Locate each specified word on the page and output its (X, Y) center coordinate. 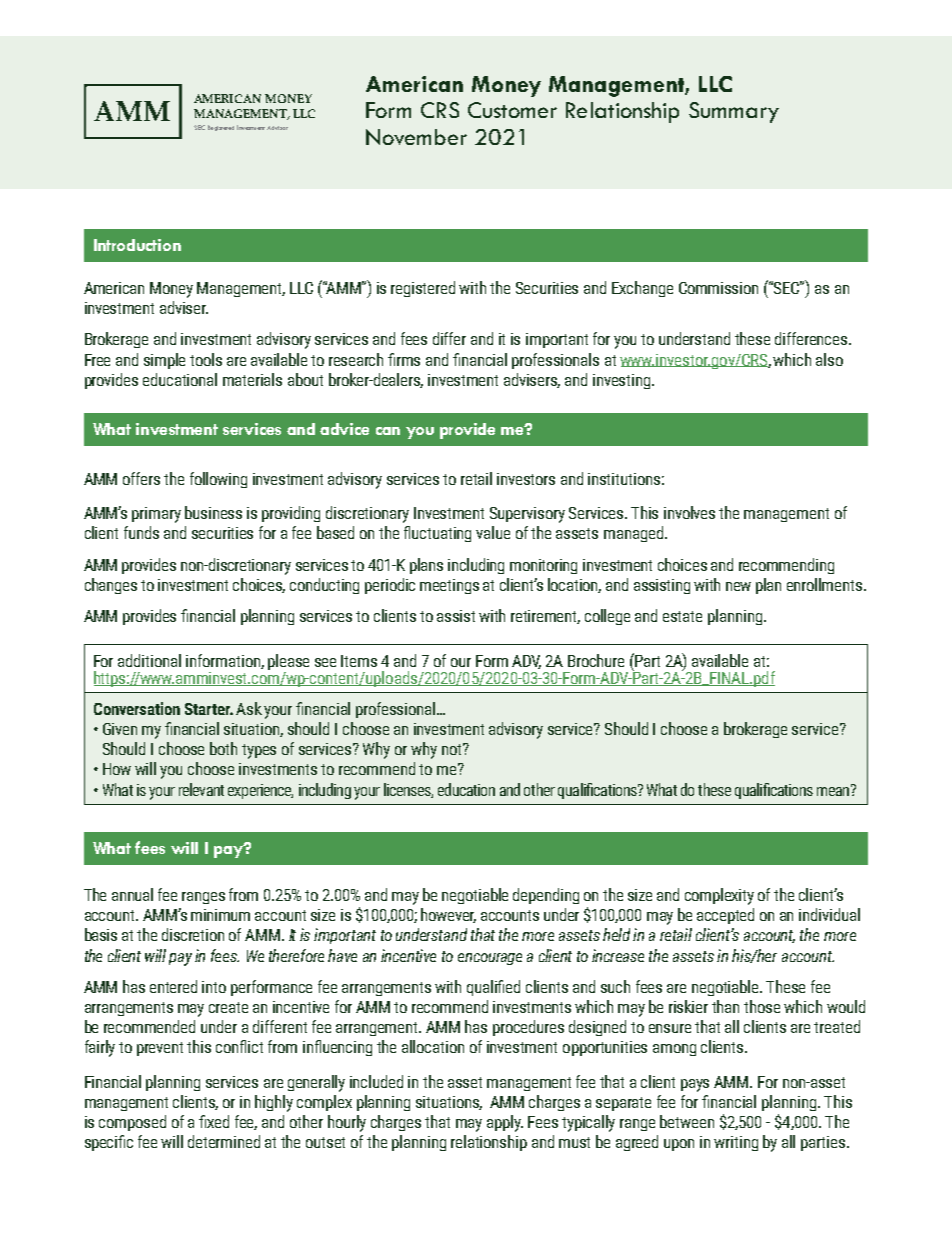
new (738, 586)
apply (505, 1123)
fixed (214, 1121)
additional (149, 660)
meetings (449, 586)
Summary (734, 112)
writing (736, 1143)
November (416, 137)
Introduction (137, 245)
